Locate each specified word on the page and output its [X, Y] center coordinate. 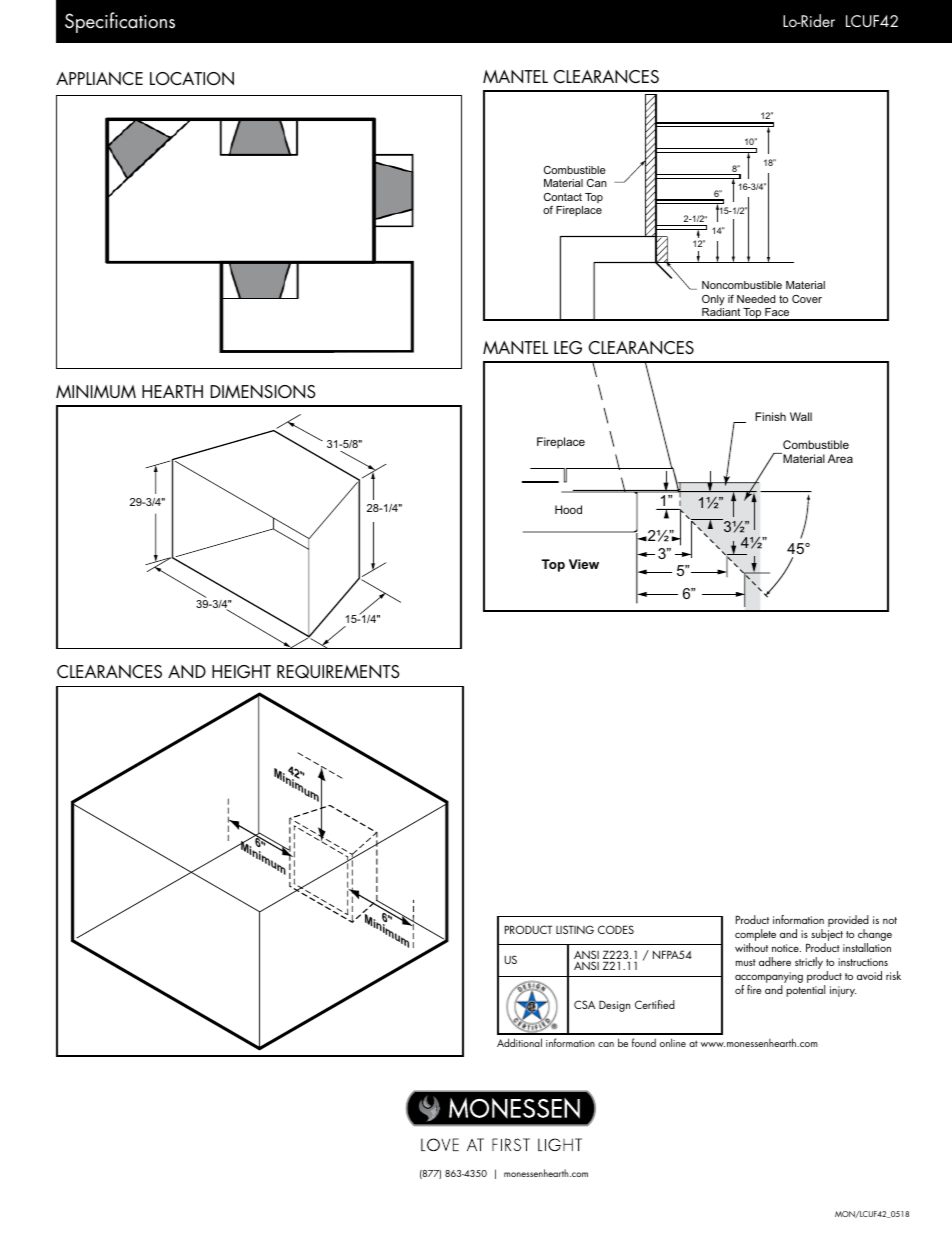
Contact [563, 197]
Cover [807, 299]
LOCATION [192, 79]
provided [848, 922]
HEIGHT [241, 671]
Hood [568, 509]
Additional [519, 1042]
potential [805, 991]
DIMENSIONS [263, 391]
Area [840, 458]
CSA [584, 1004]
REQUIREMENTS [338, 671]
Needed [756, 299]
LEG [568, 347]
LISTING [575, 929]
